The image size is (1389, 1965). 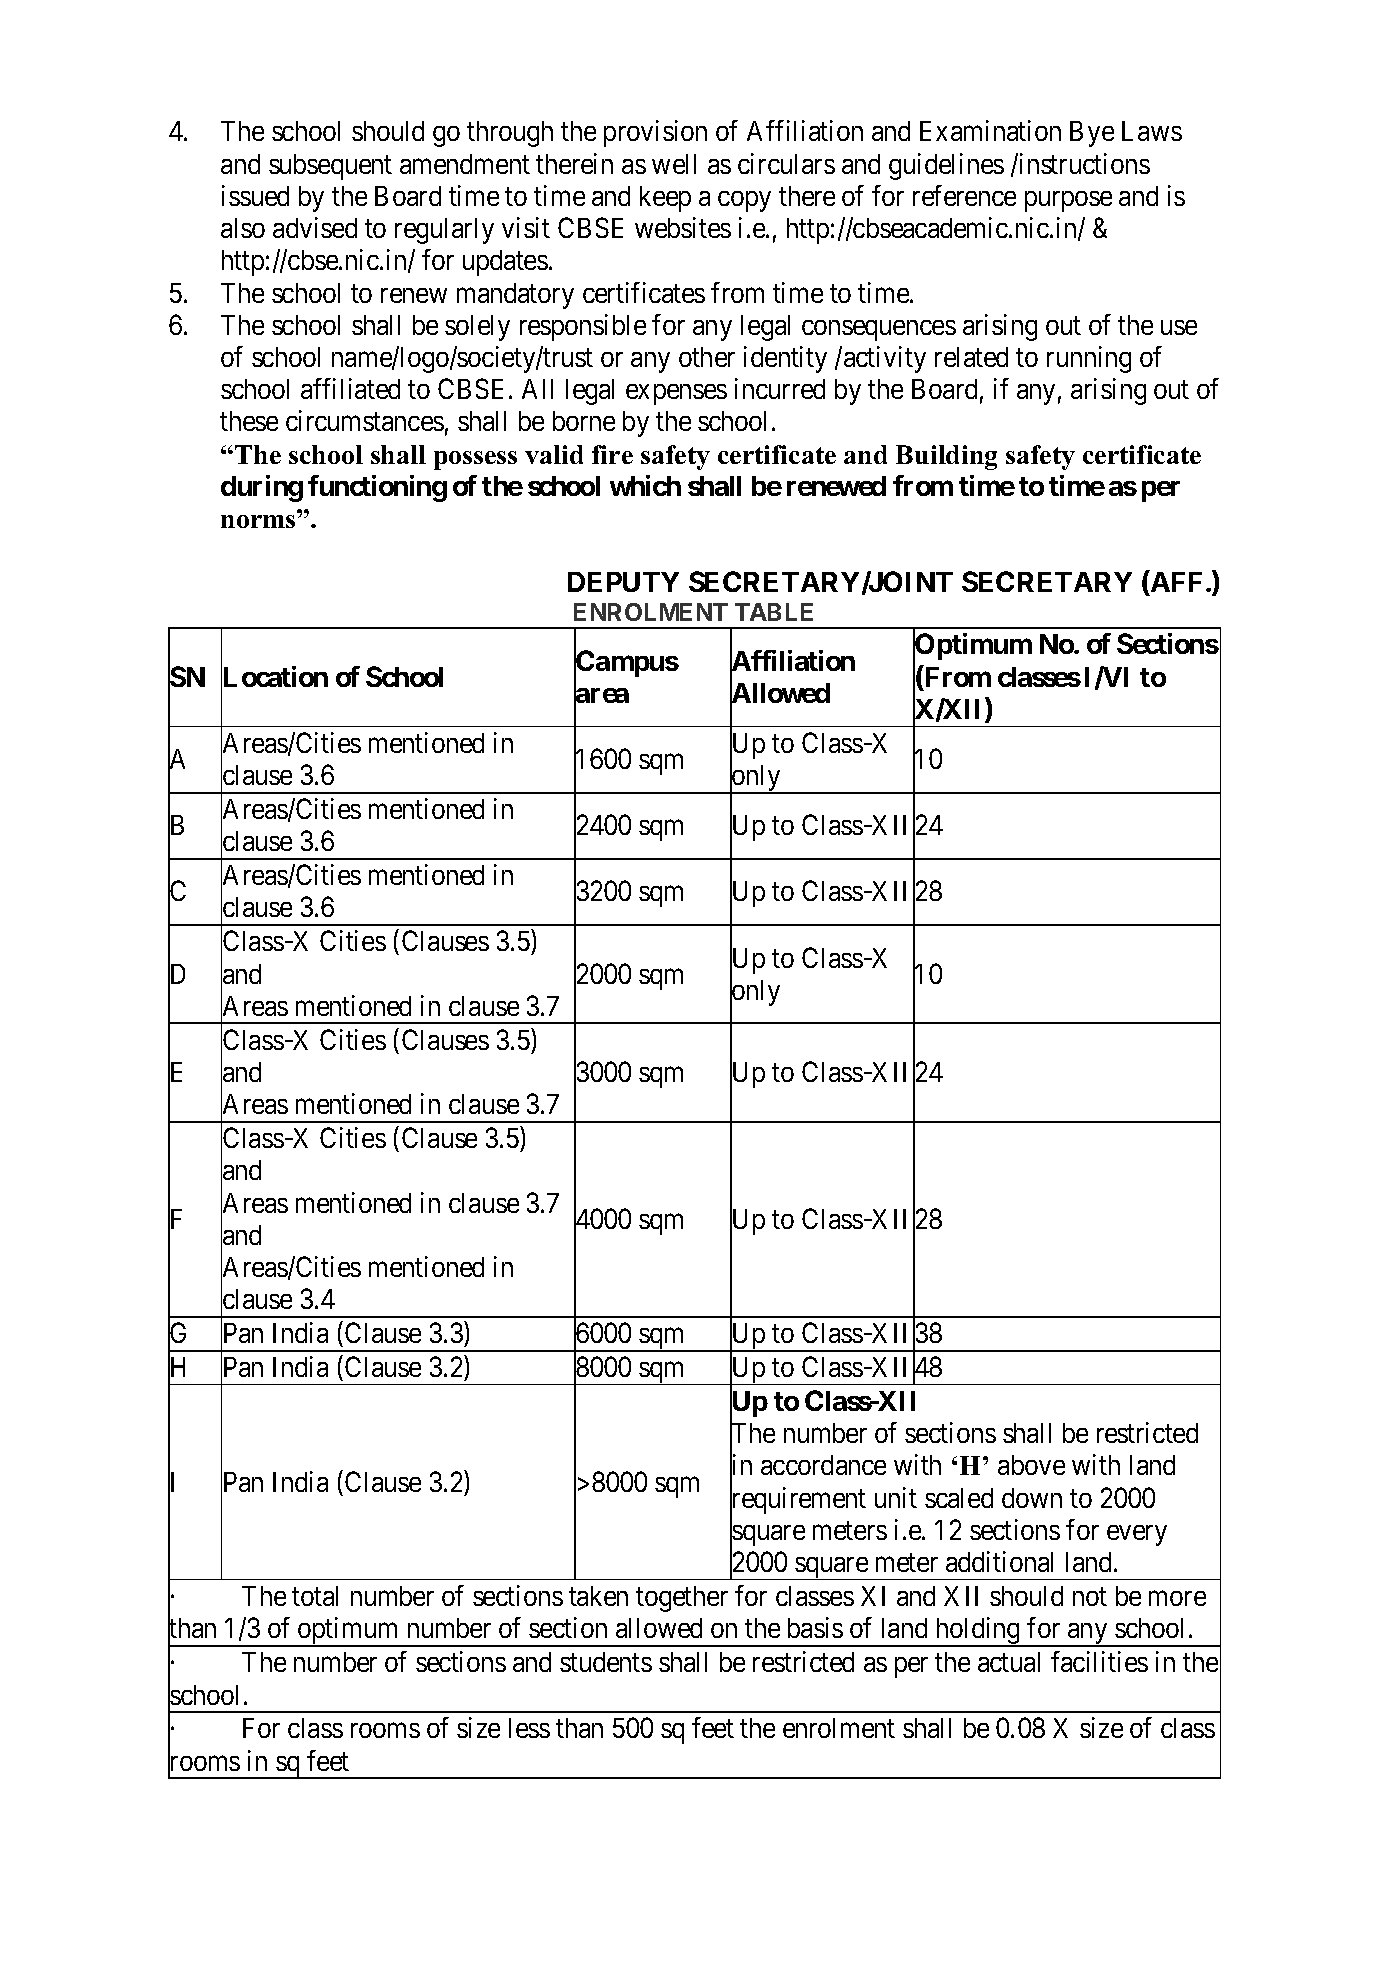 What do you see at coordinates (1068, 201) in the page?
I see `purpose` at bounding box center [1068, 201].
